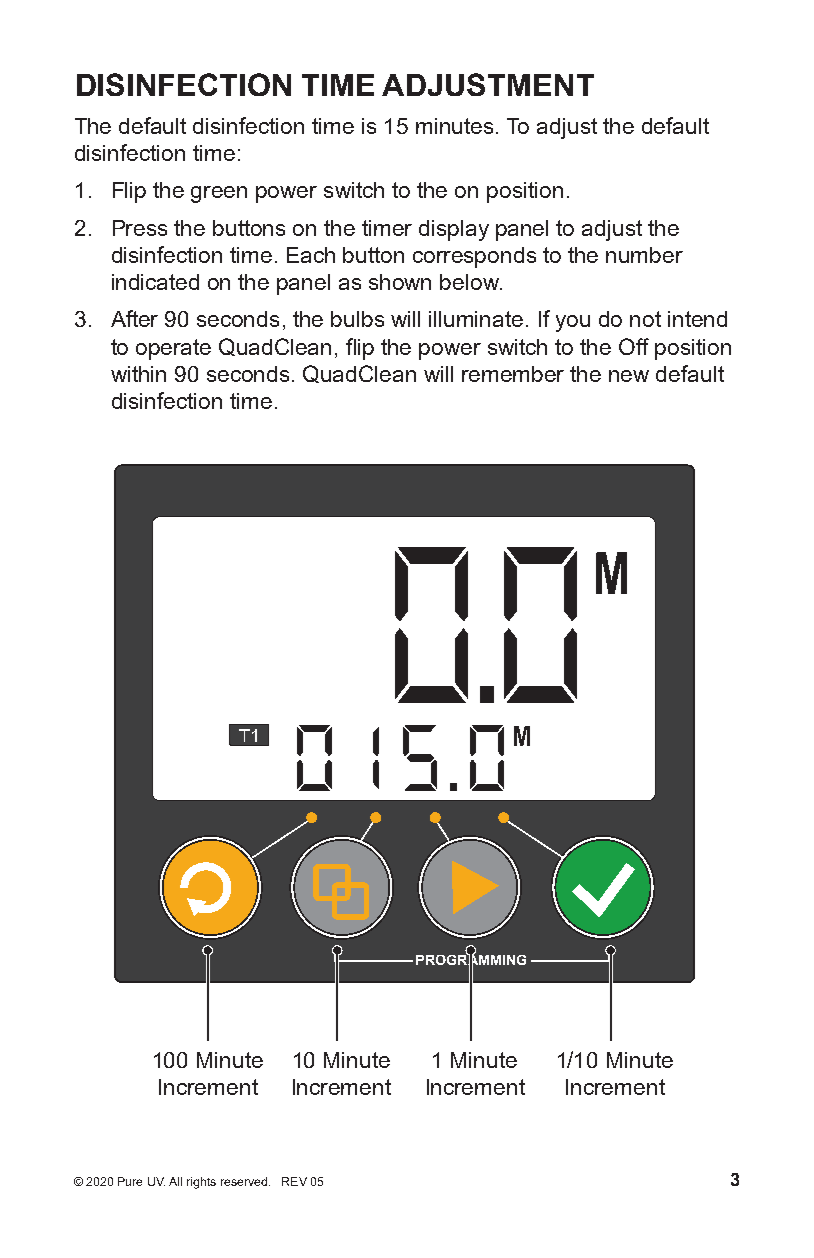  I want to click on green, so click(219, 194).
